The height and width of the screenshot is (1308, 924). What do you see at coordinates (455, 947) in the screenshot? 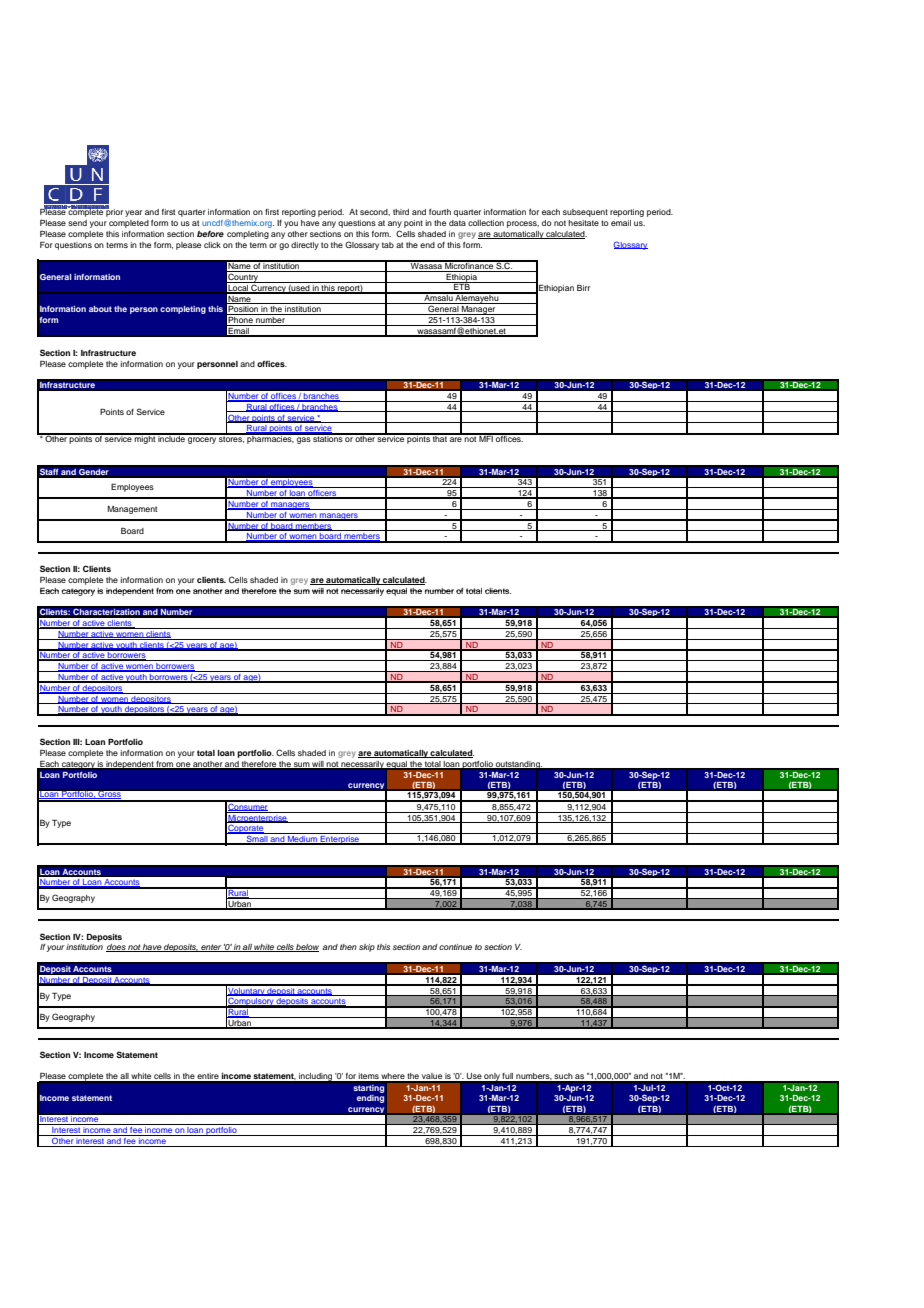
I see `continue` at bounding box center [455, 947].
